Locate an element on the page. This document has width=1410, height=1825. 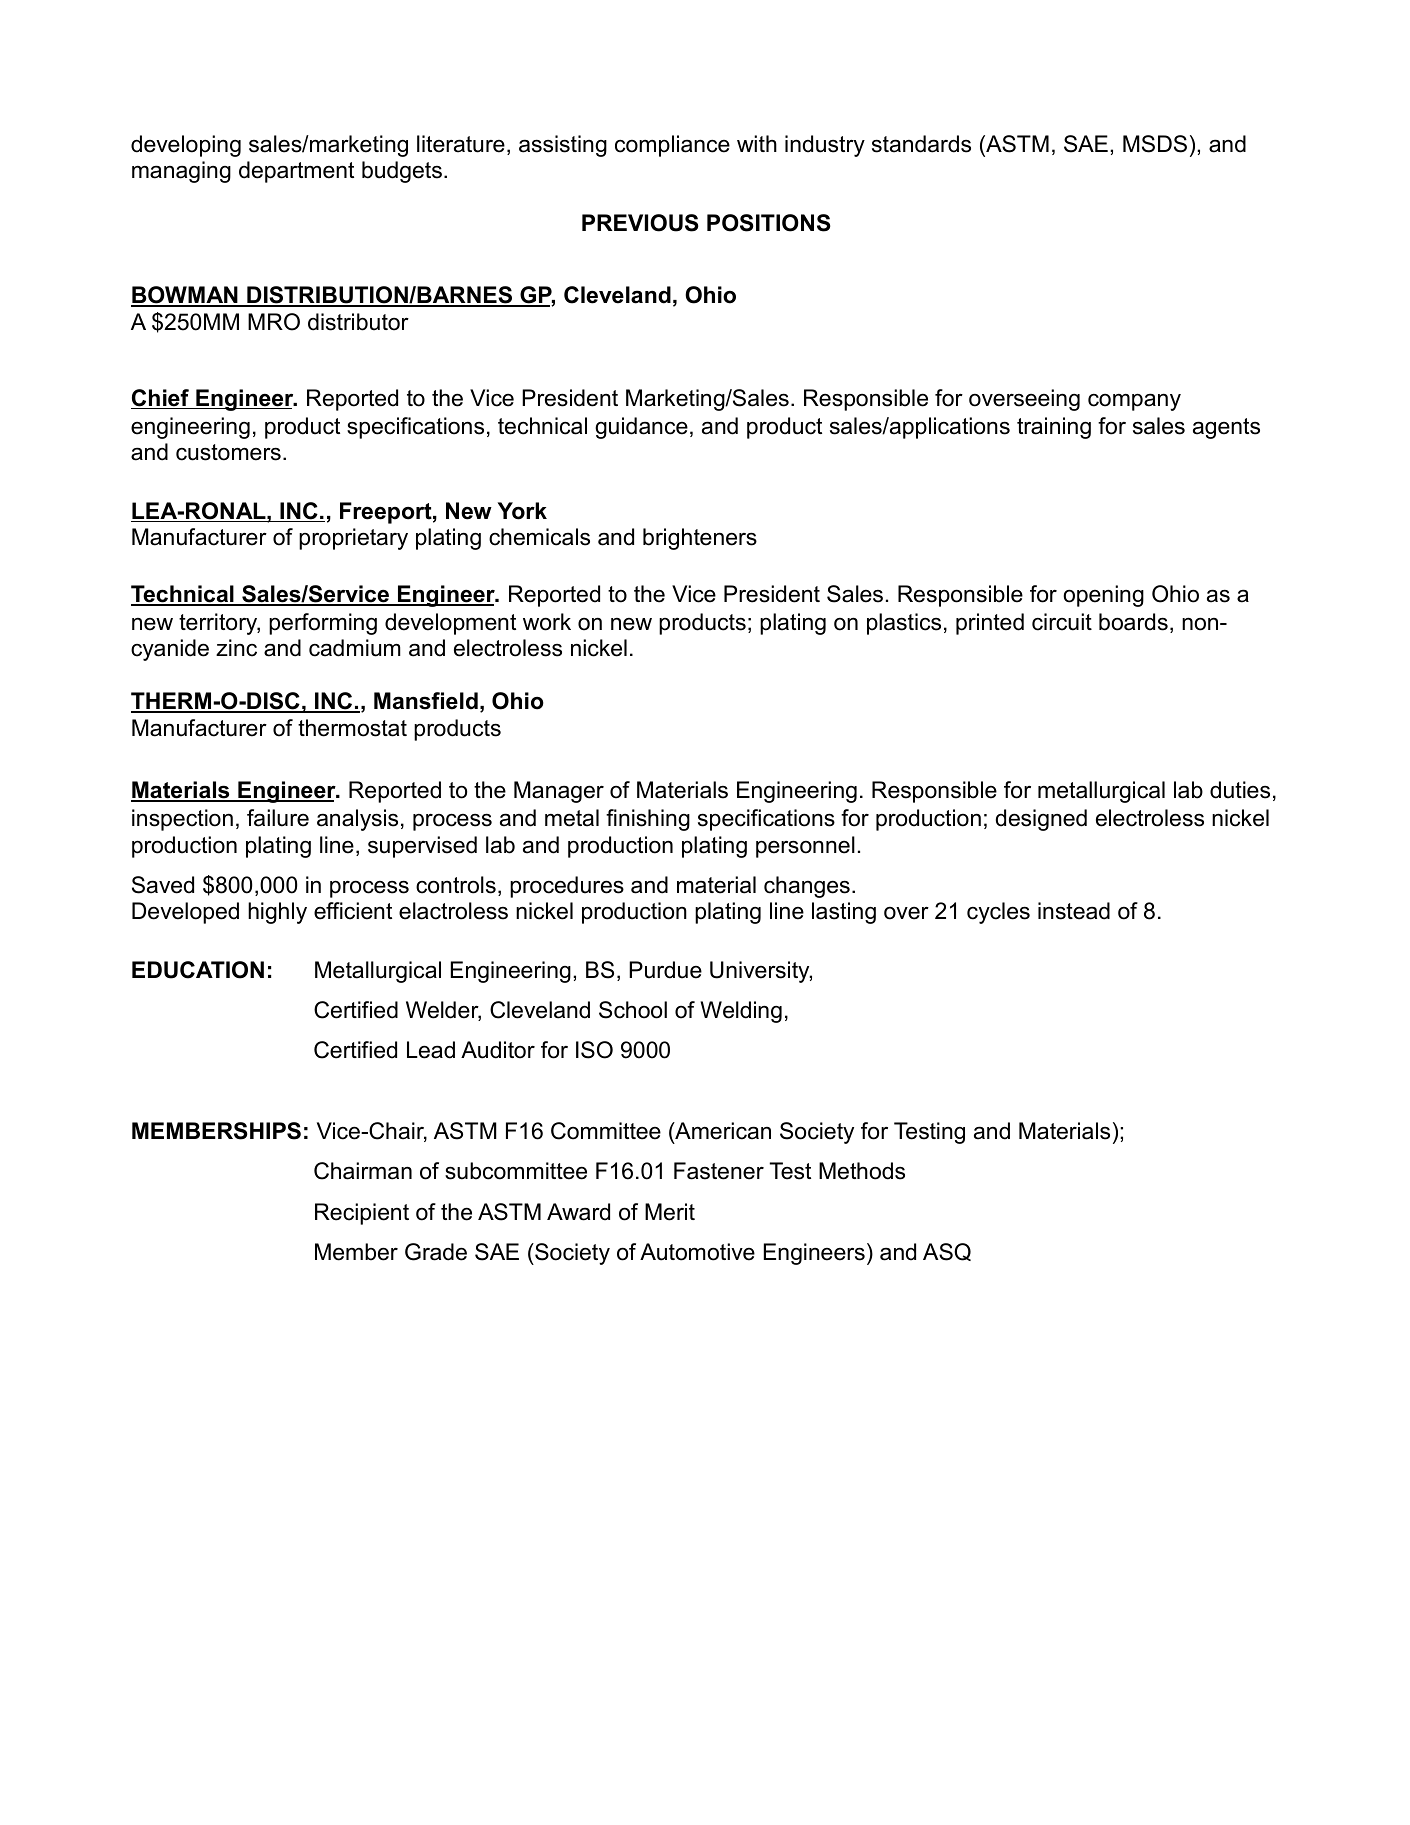
MSDS is located at coordinates (1155, 144).
